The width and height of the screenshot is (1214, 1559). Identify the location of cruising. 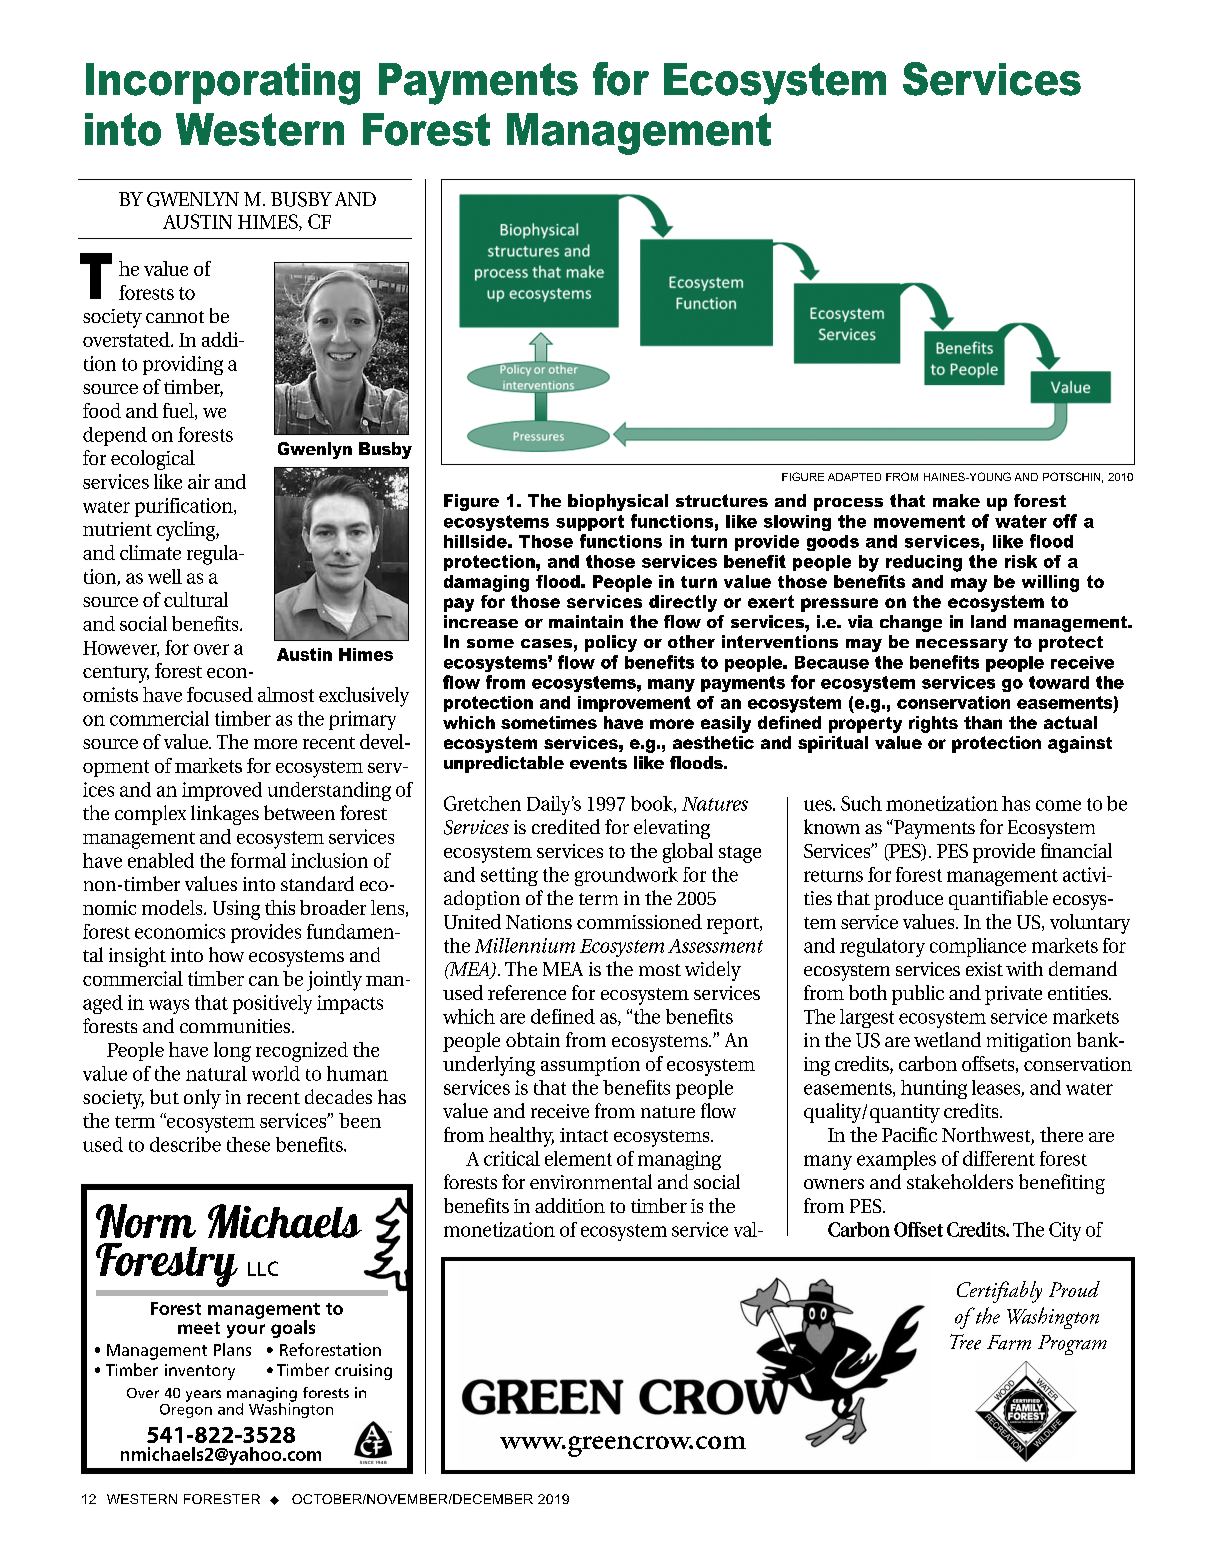
(363, 1372).
